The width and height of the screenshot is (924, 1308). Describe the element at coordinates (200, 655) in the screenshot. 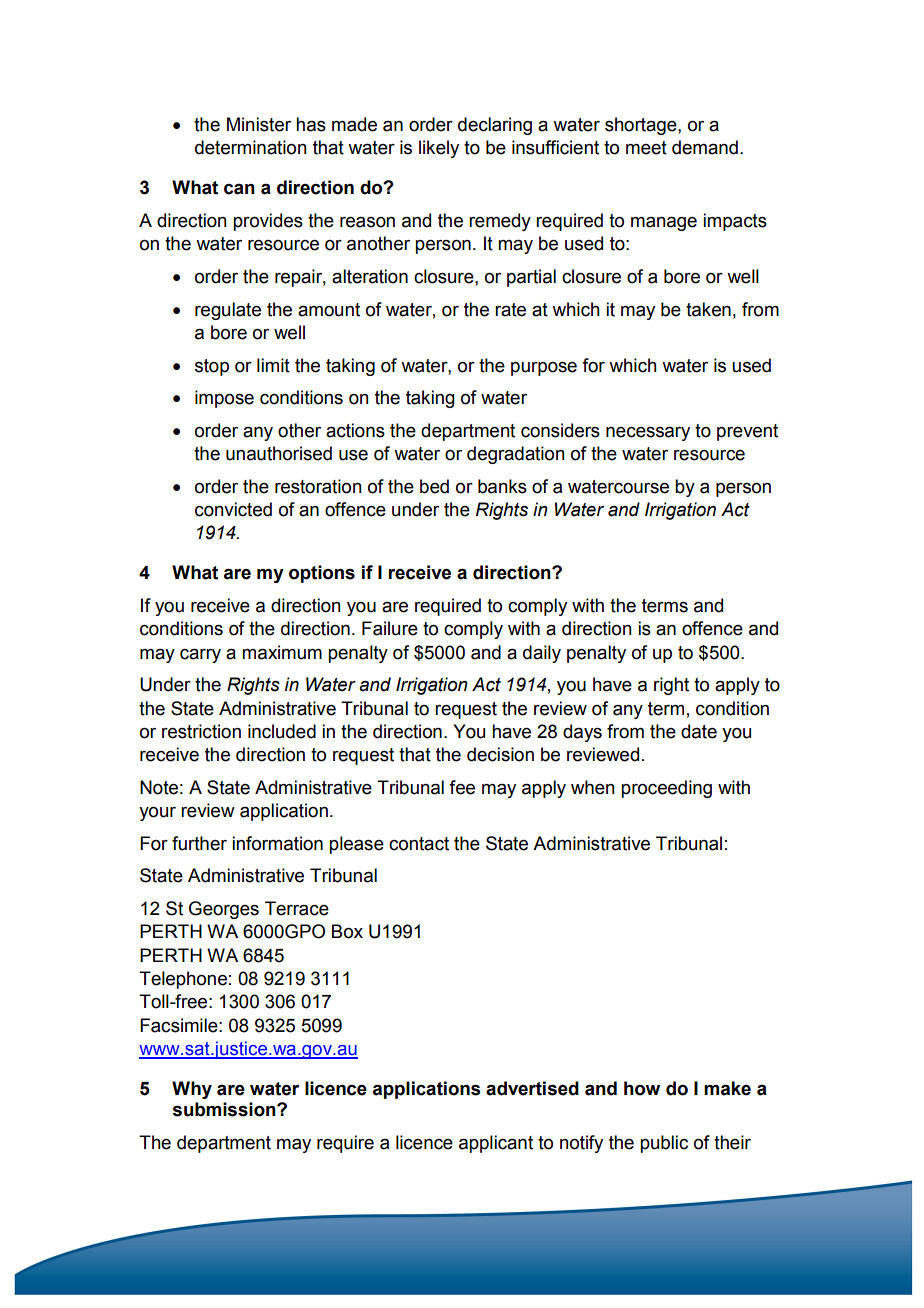

I see `carry` at that location.
